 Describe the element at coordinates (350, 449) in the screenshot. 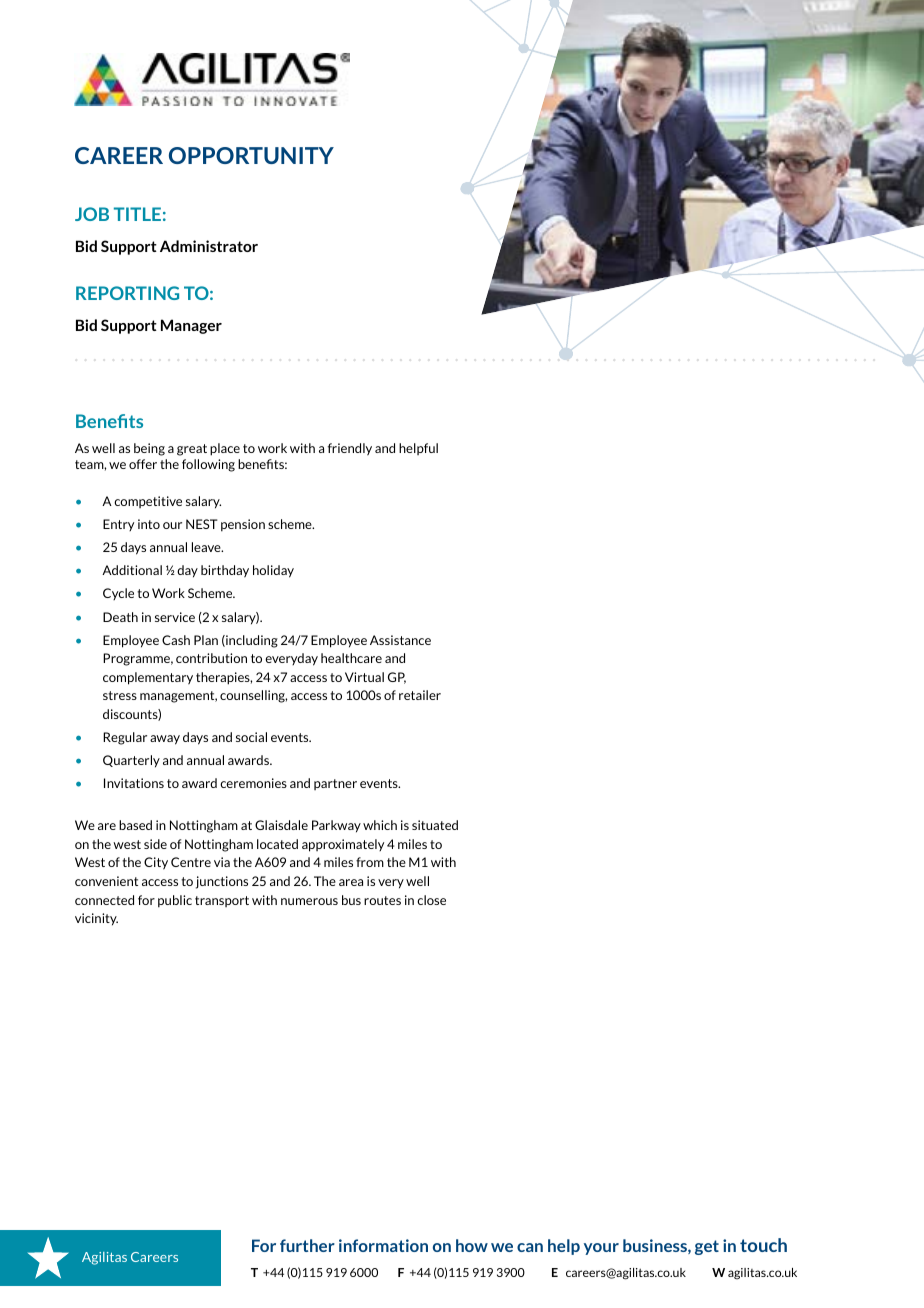

I see `friendly` at that location.
